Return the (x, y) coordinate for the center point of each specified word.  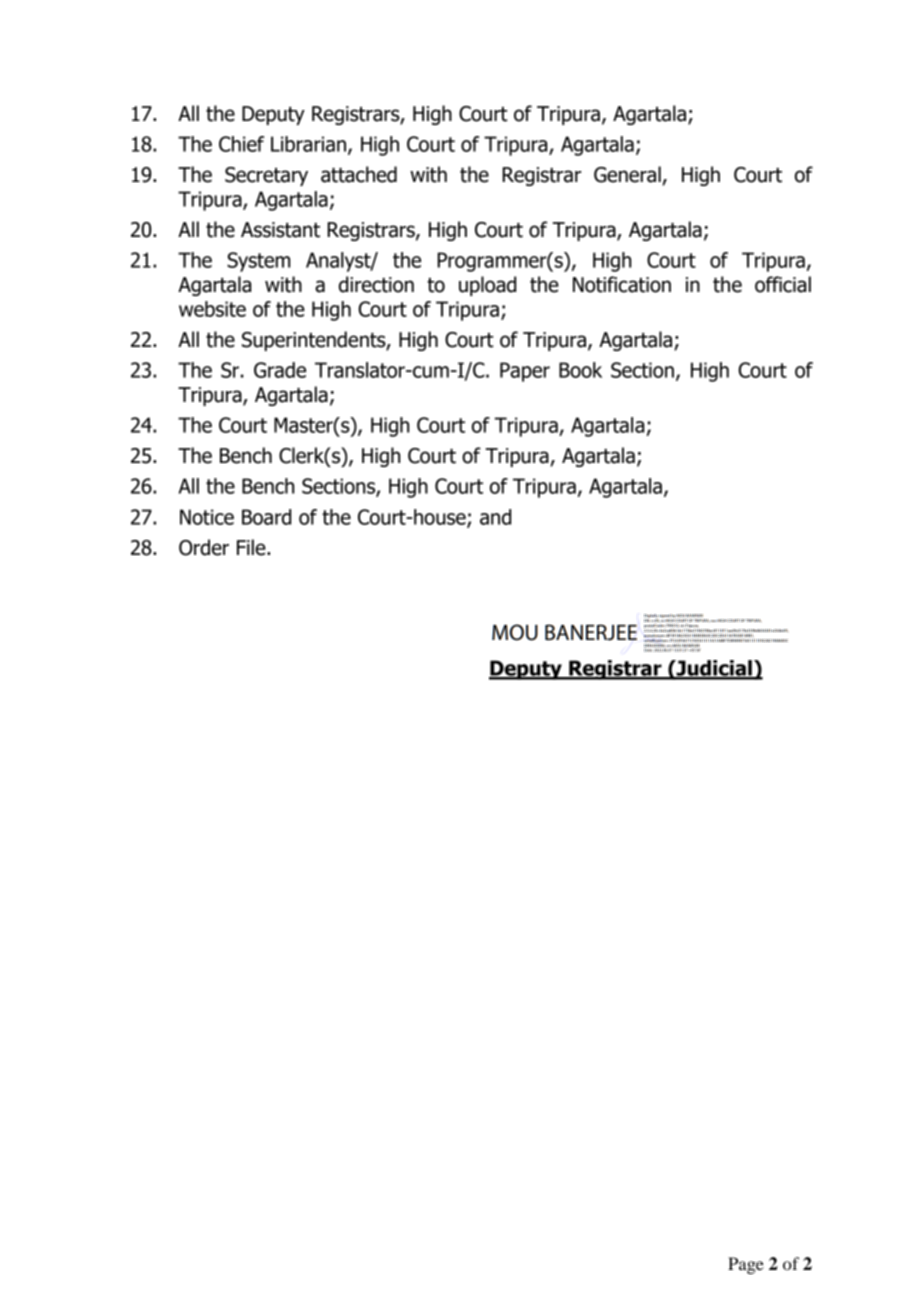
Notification (622, 284)
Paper (525, 372)
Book (580, 370)
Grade (280, 370)
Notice (207, 517)
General (628, 175)
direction (376, 284)
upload (487, 286)
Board (266, 517)
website (212, 309)
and (495, 517)
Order (204, 547)
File (252, 547)
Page (746, 1265)
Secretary (266, 176)
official (783, 284)
